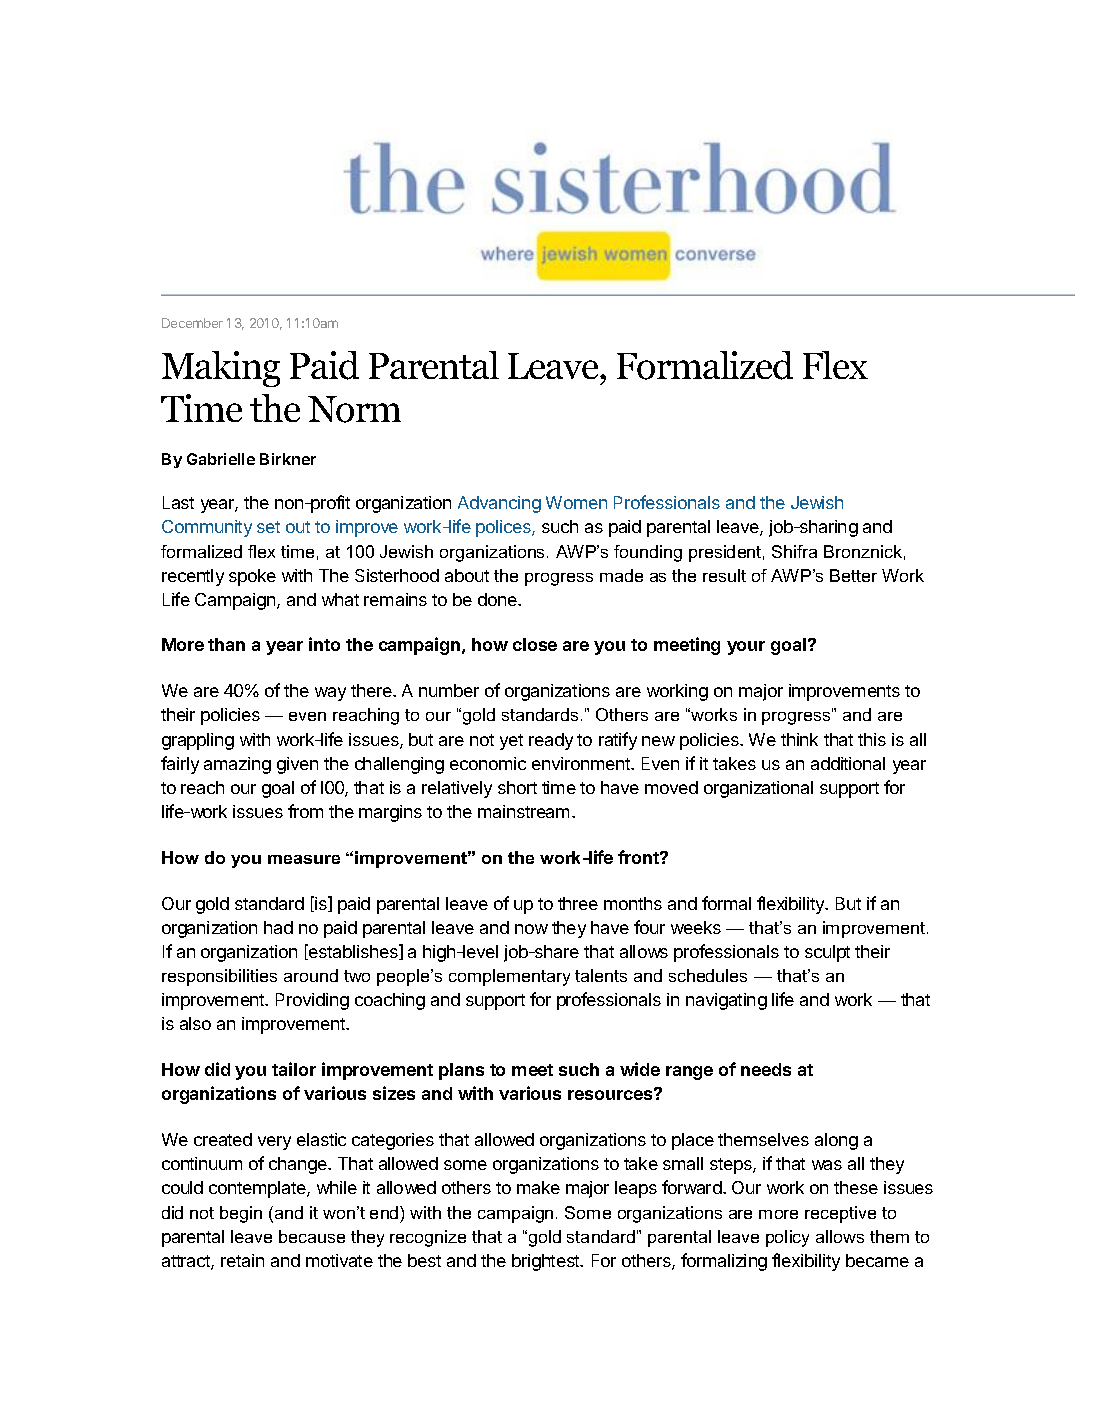 This screenshot has width=1096, height=1418. What do you see at coordinates (531, 929) in the screenshot?
I see `now` at bounding box center [531, 929].
